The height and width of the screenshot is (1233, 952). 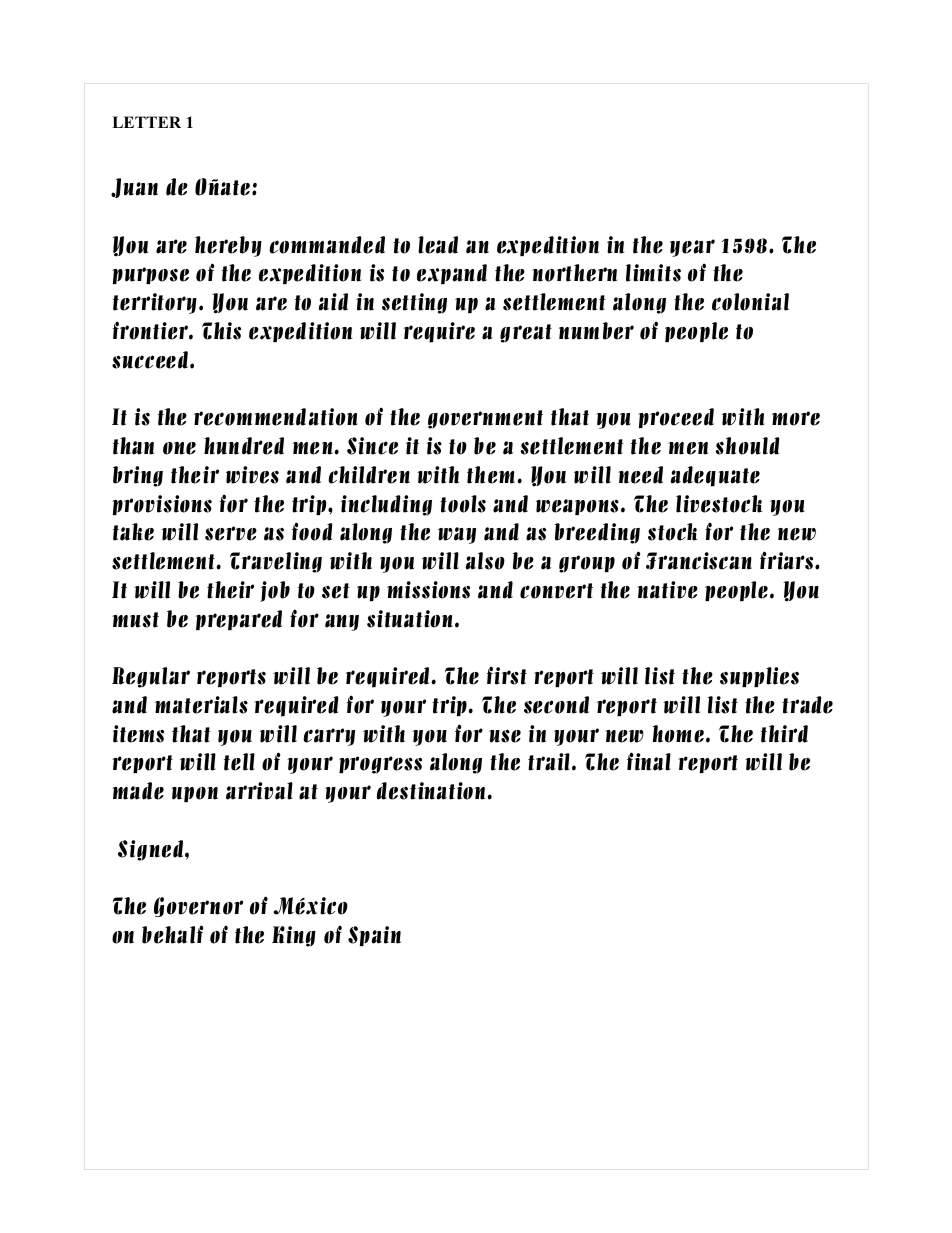 I want to click on year, so click(x=692, y=248).
